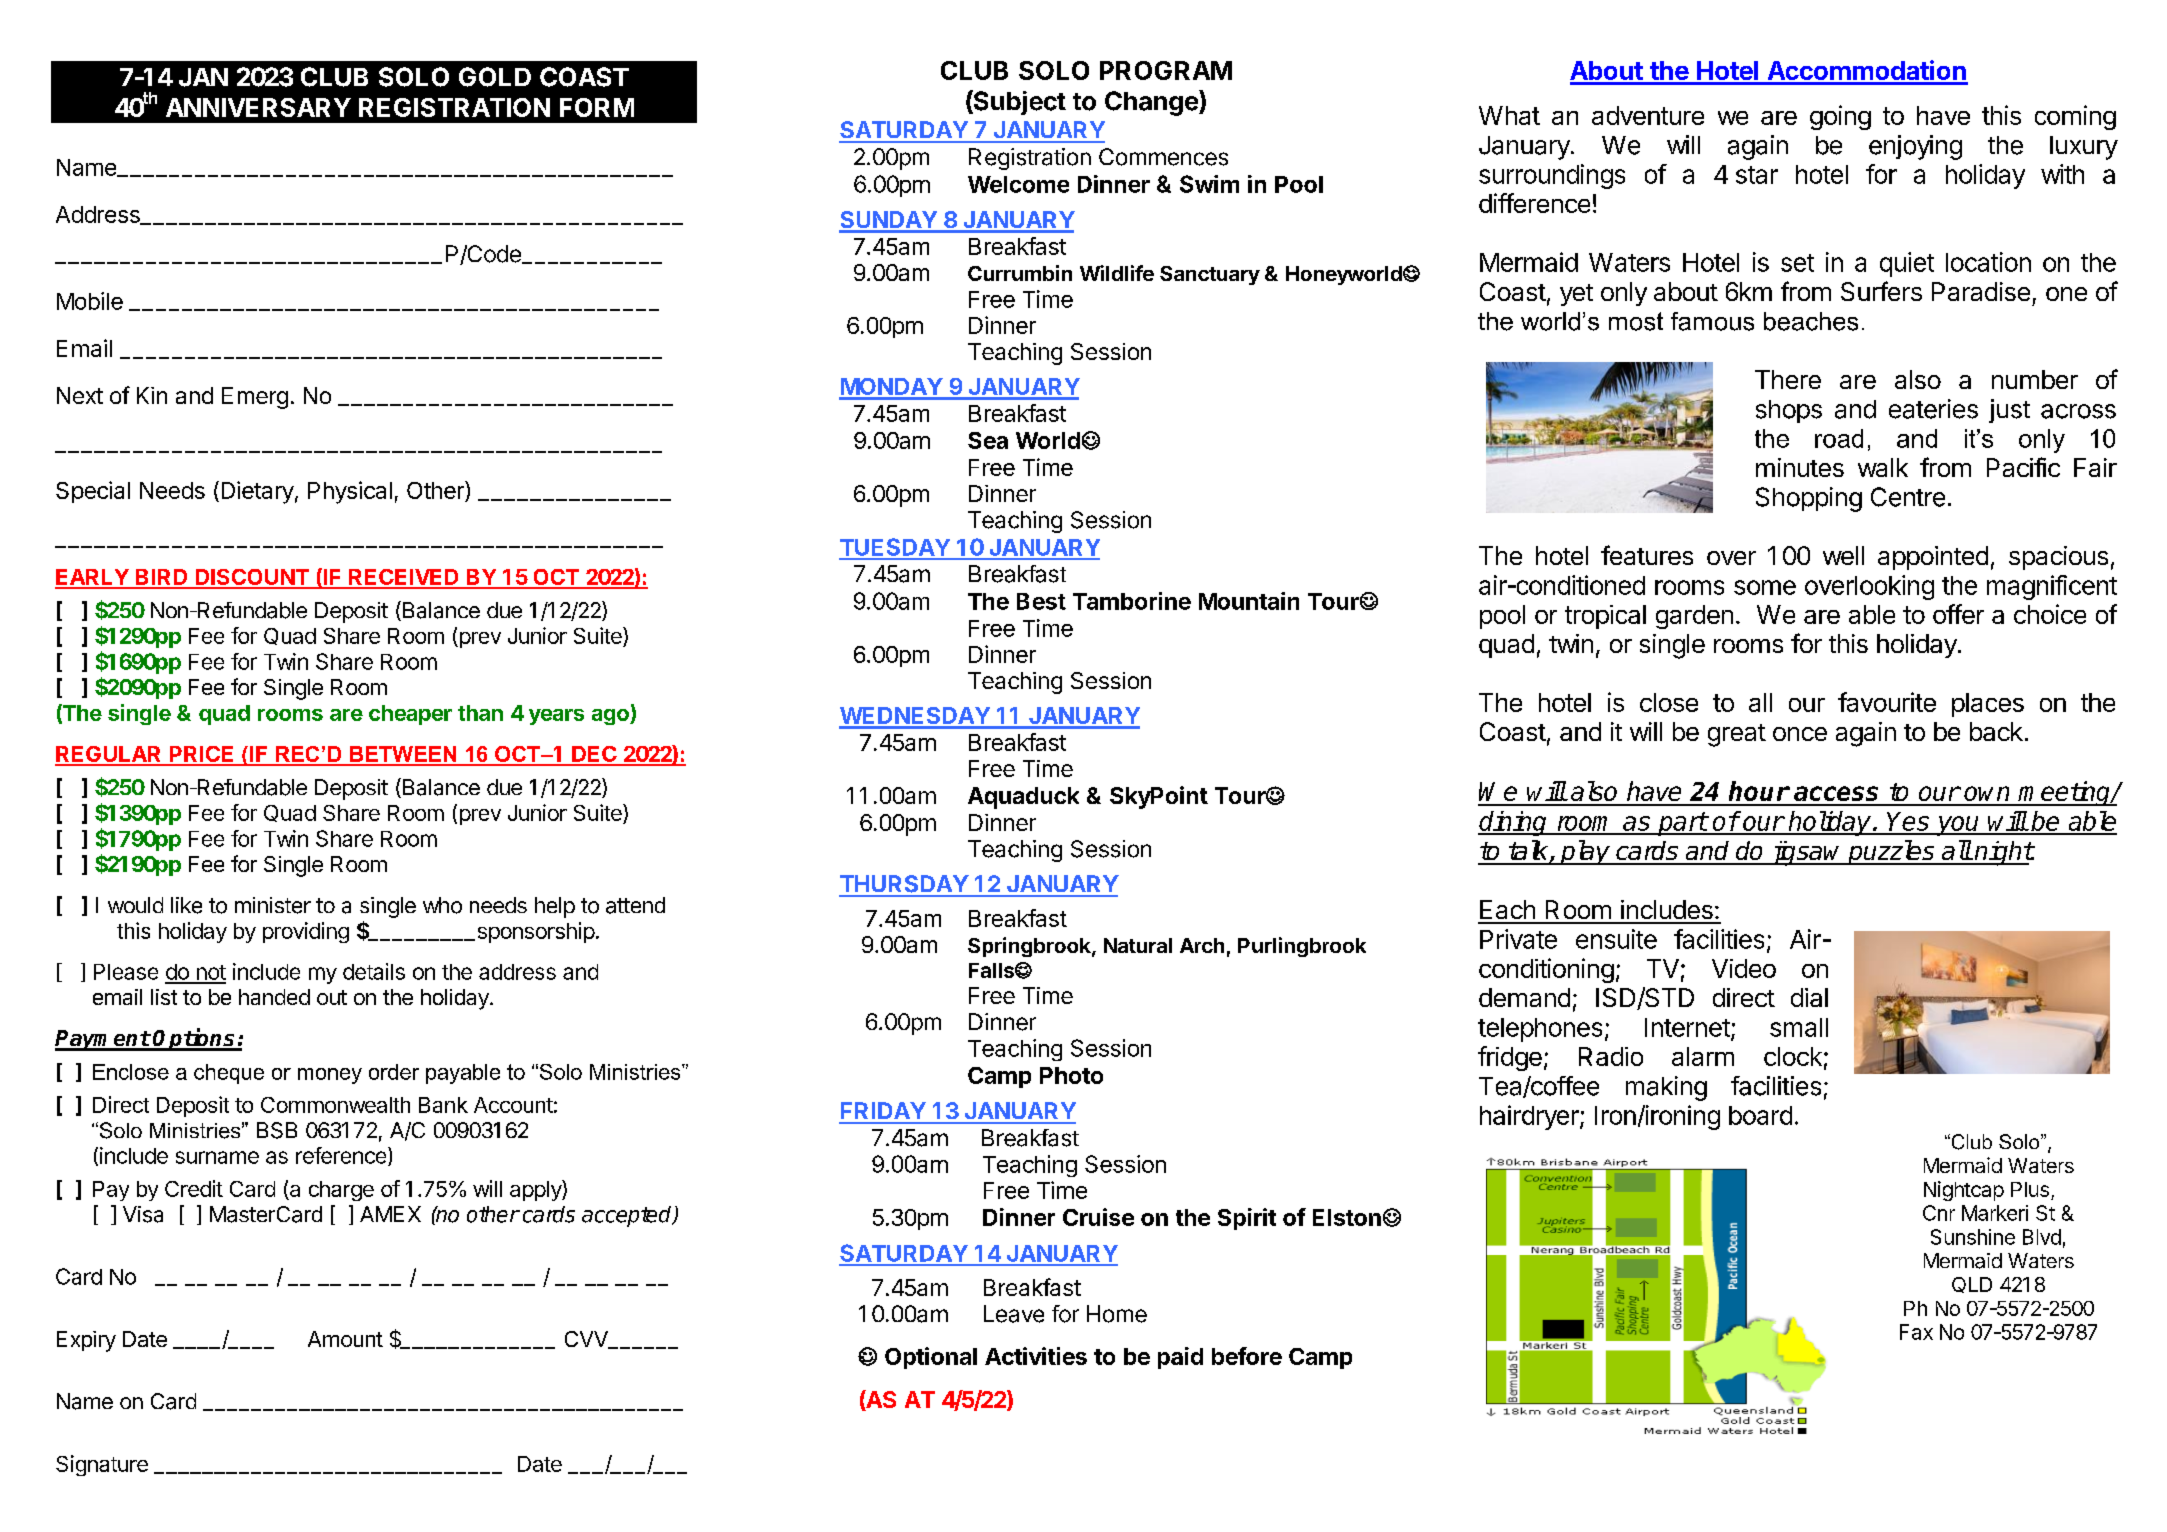 The height and width of the document is (1532, 2167). Describe the element at coordinates (345, 1339) in the document. I see `Amount` at that location.
